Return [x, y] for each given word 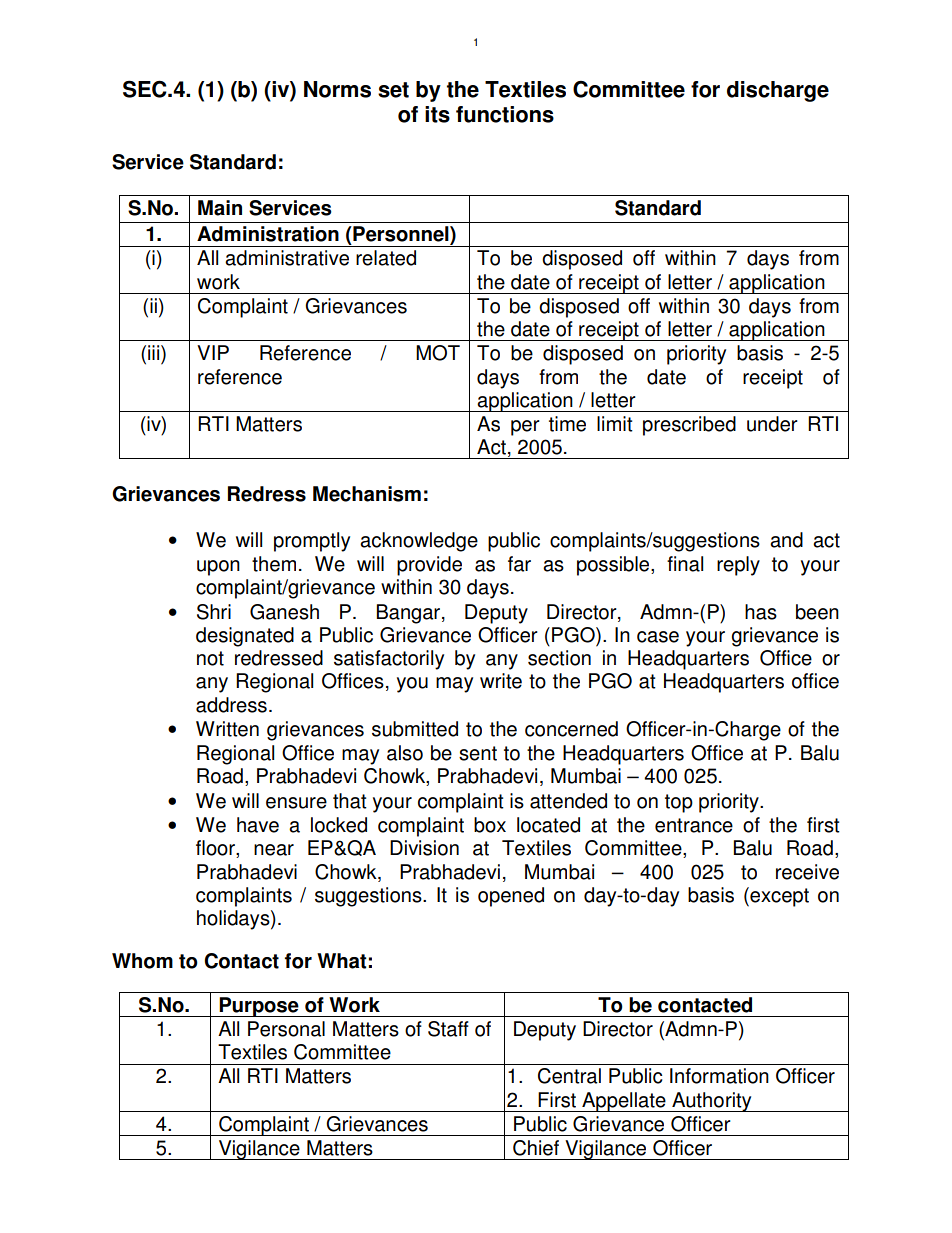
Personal [286, 1029]
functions [505, 114]
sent [478, 753]
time [567, 424]
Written [227, 729]
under [772, 424]
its [437, 114]
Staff [448, 1029]
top [679, 803]
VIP [213, 352]
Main [220, 208]
